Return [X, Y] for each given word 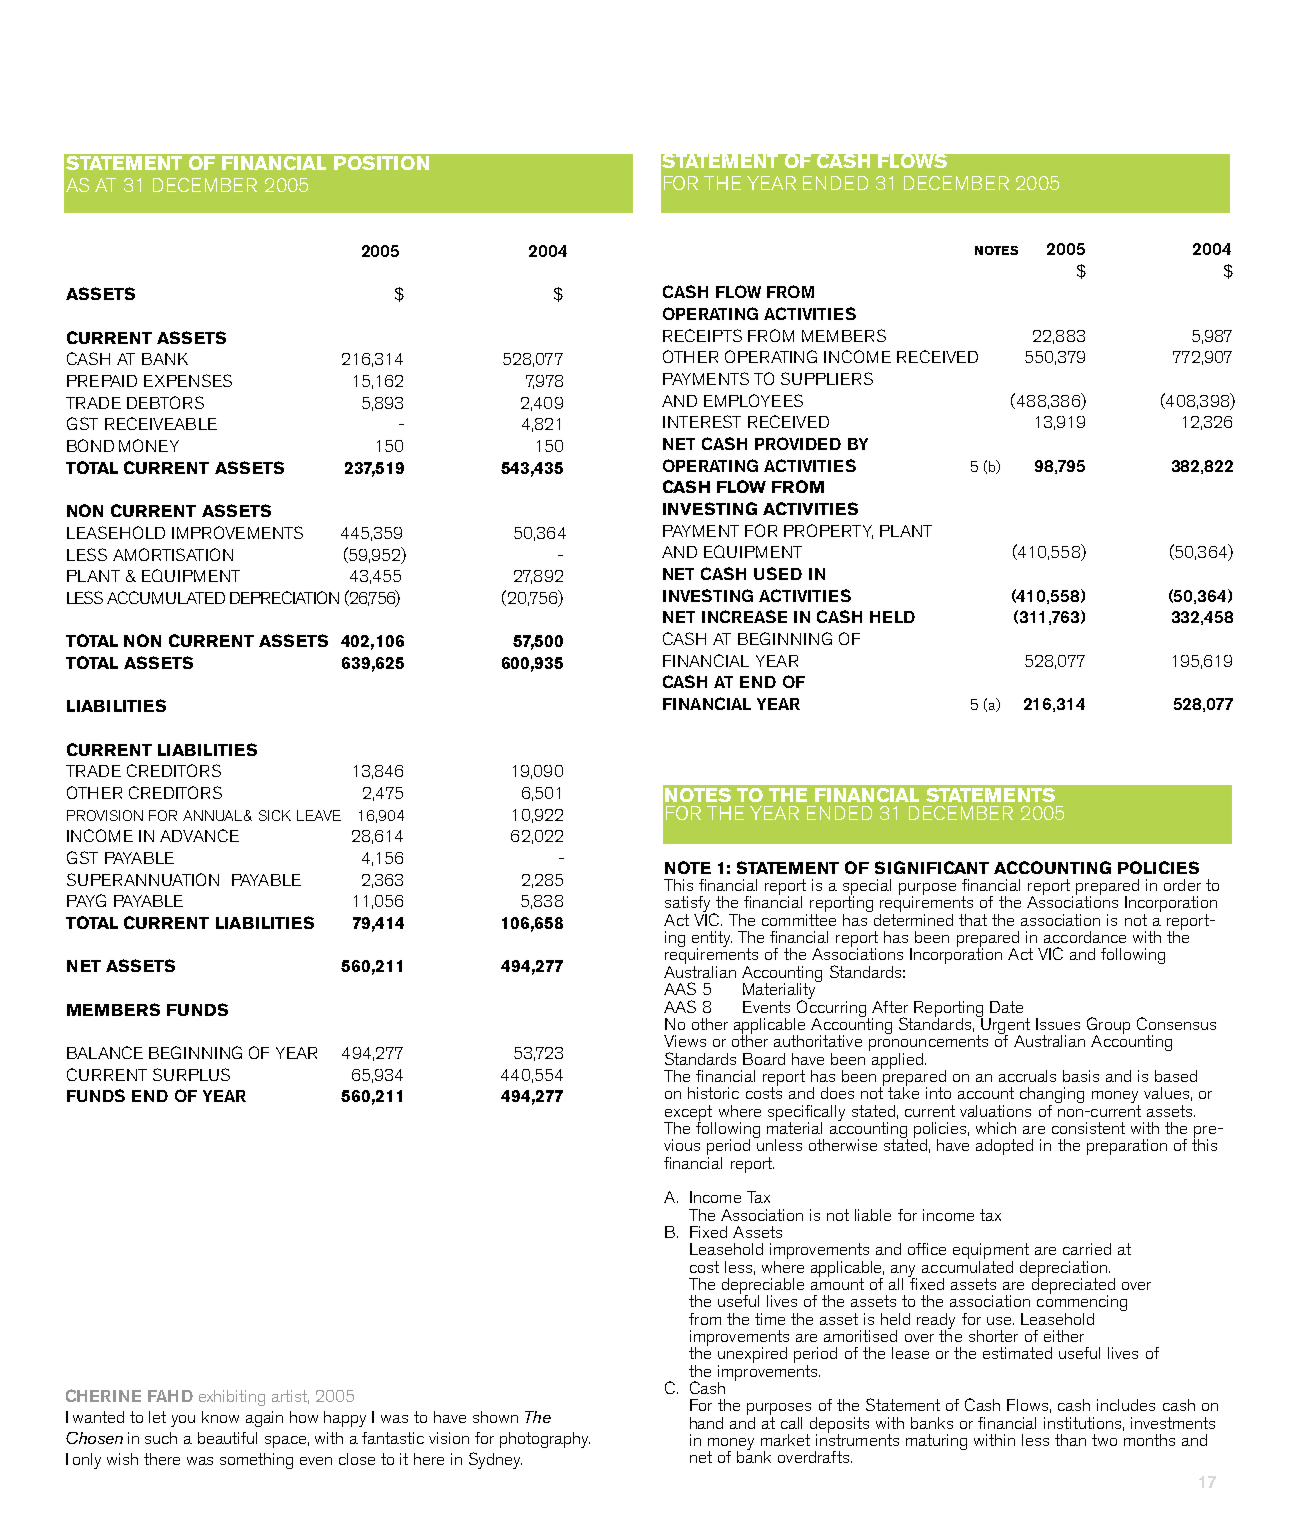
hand [706, 1423]
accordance [1085, 937]
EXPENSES [188, 380]
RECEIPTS [702, 335]
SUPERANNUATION [143, 879]
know [220, 1417]
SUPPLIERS [827, 378]
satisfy [689, 905]
